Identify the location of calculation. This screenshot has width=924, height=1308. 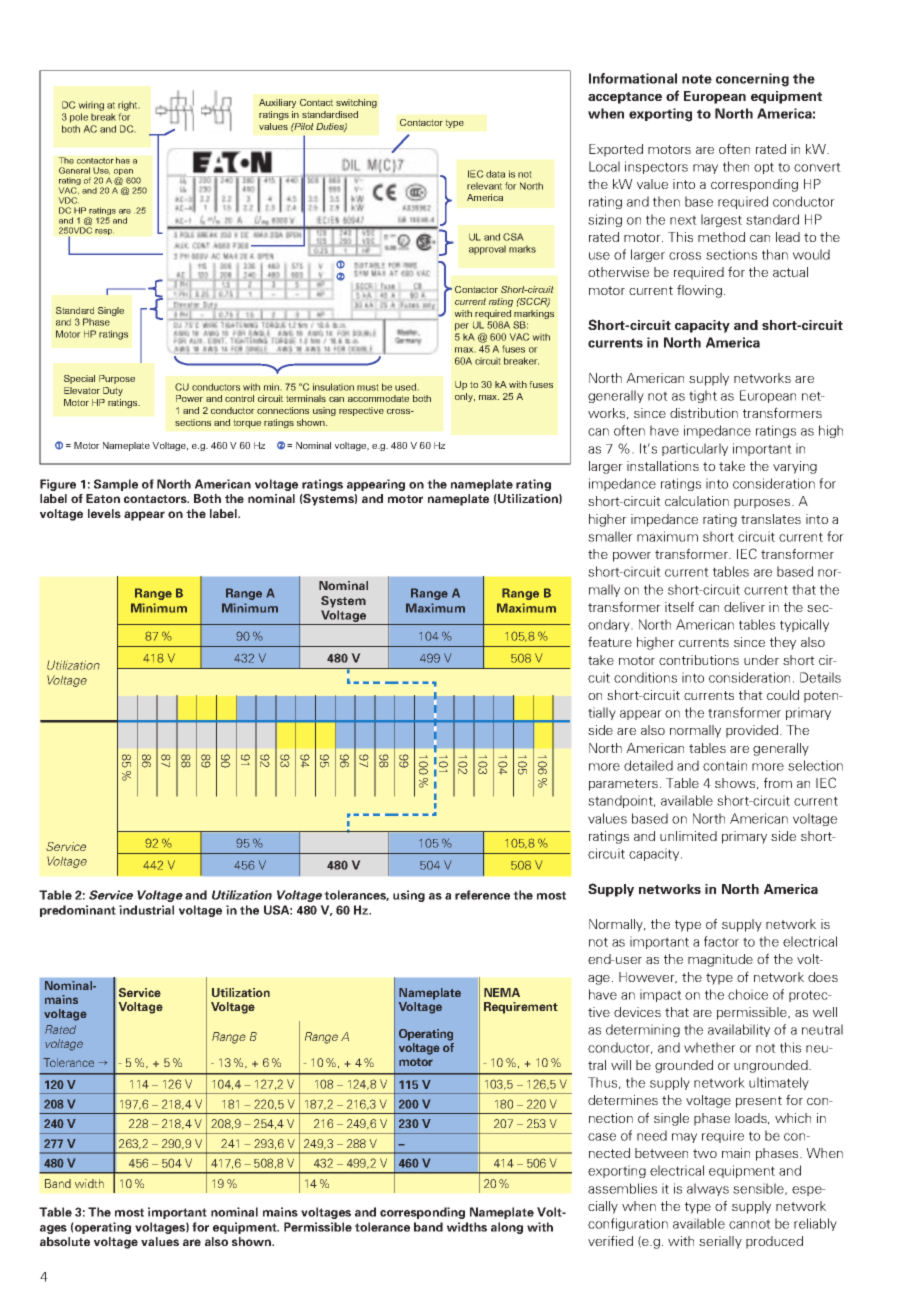
(697, 501).
